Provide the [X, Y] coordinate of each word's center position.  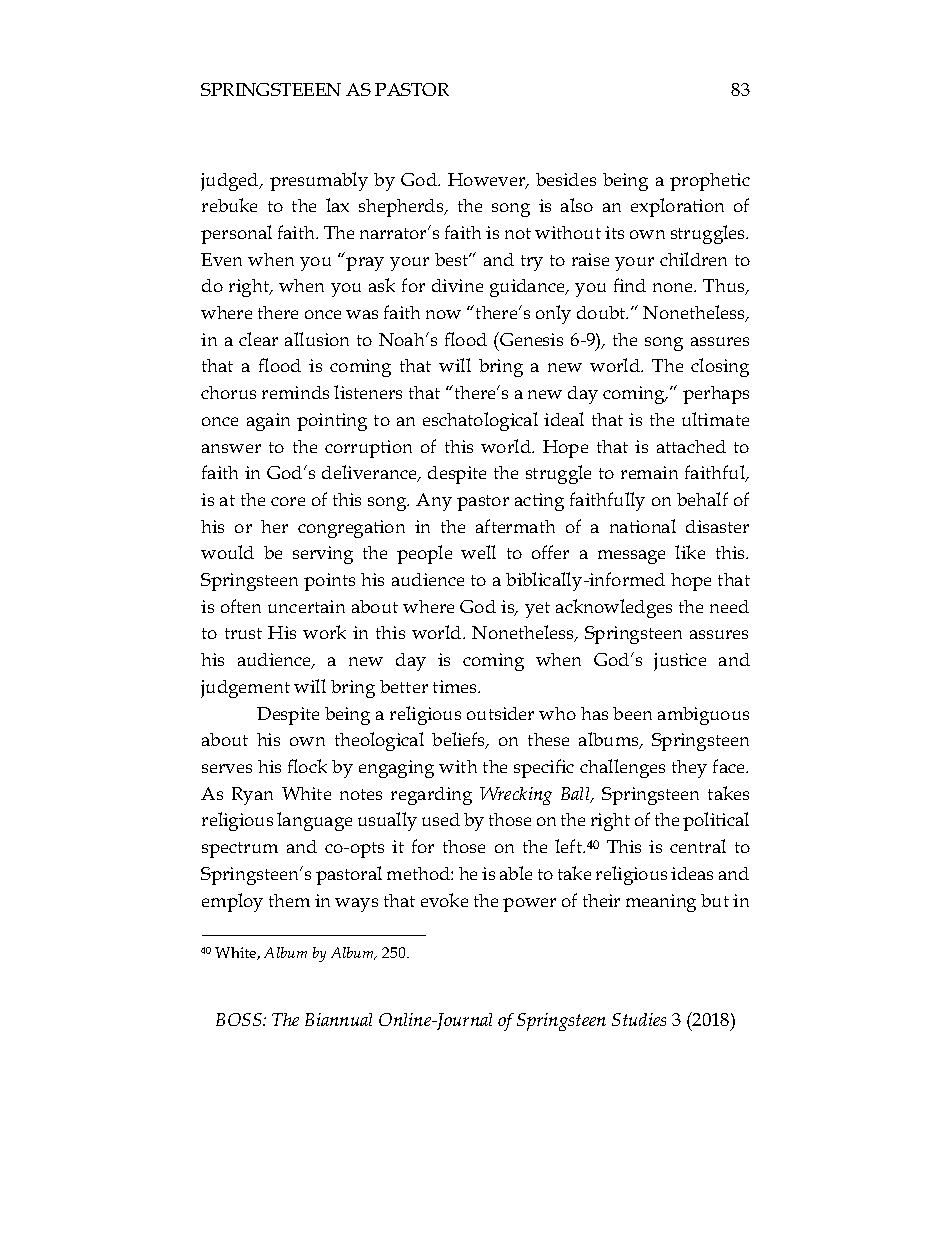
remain [649, 472]
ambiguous [703, 716]
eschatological [480, 421]
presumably [319, 181]
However [487, 181]
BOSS [240, 1019]
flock [307, 766]
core [288, 501]
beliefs [460, 740]
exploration [677, 207]
